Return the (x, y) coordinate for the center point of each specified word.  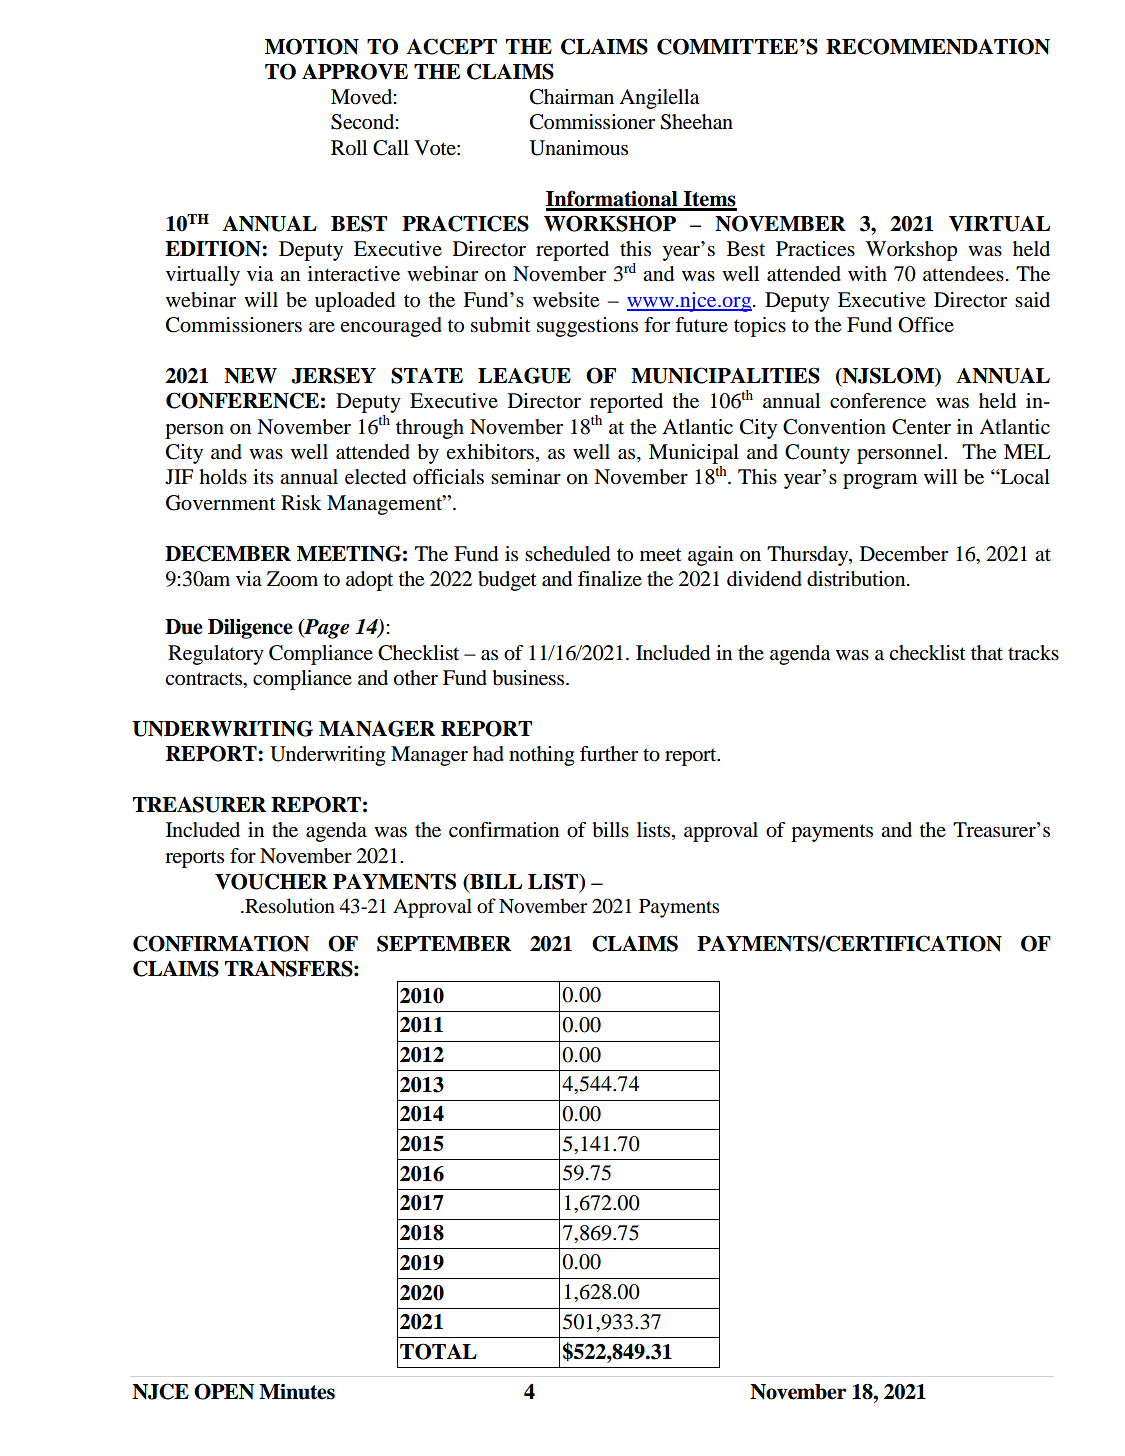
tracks (1033, 652)
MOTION (312, 46)
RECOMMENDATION (938, 46)
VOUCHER (271, 881)
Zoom (292, 579)
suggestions (587, 327)
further (609, 753)
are (322, 327)
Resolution (289, 906)
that (987, 652)
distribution (857, 579)
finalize (610, 578)
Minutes (297, 1392)
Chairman (572, 97)
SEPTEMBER (444, 943)
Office (926, 325)
